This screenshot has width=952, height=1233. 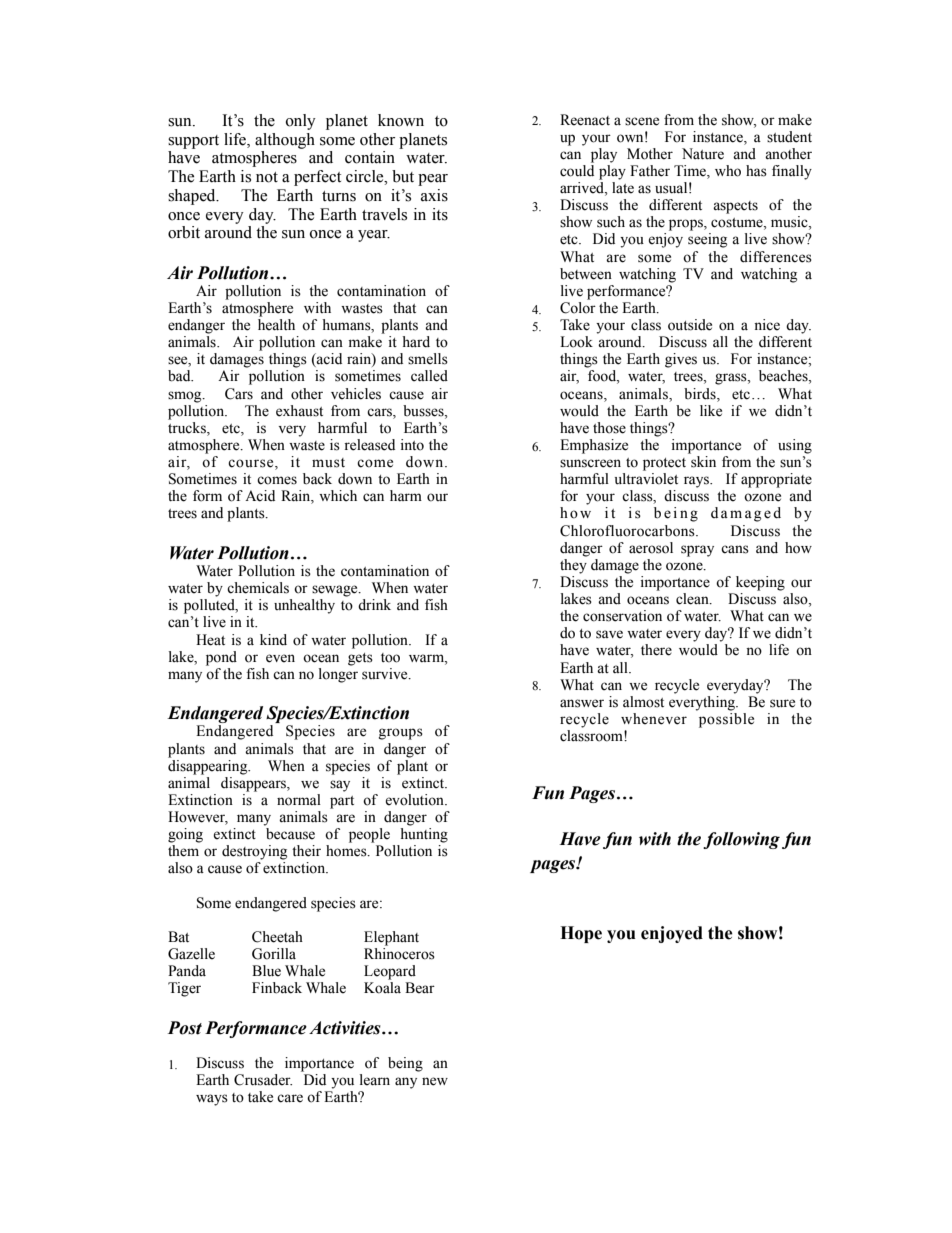 What do you see at coordinates (703, 154) in the screenshot?
I see `Nature` at bounding box center [703, 154].
